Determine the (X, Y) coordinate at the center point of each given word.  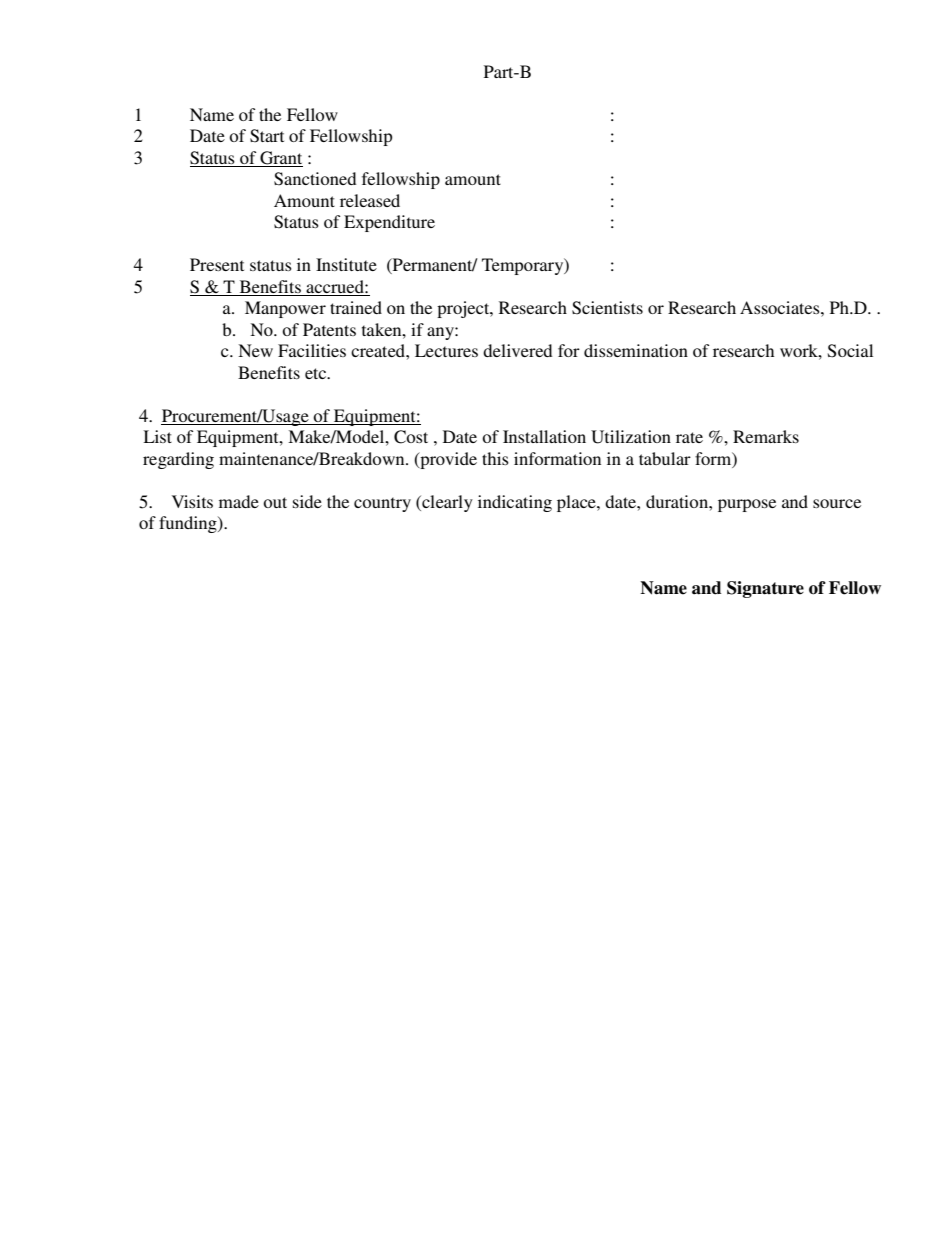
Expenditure (389, 223)
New (255, 350)
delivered (517, 350)
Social (850, 351)
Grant (280, 159)
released (370, 200)
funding (189, 524)
